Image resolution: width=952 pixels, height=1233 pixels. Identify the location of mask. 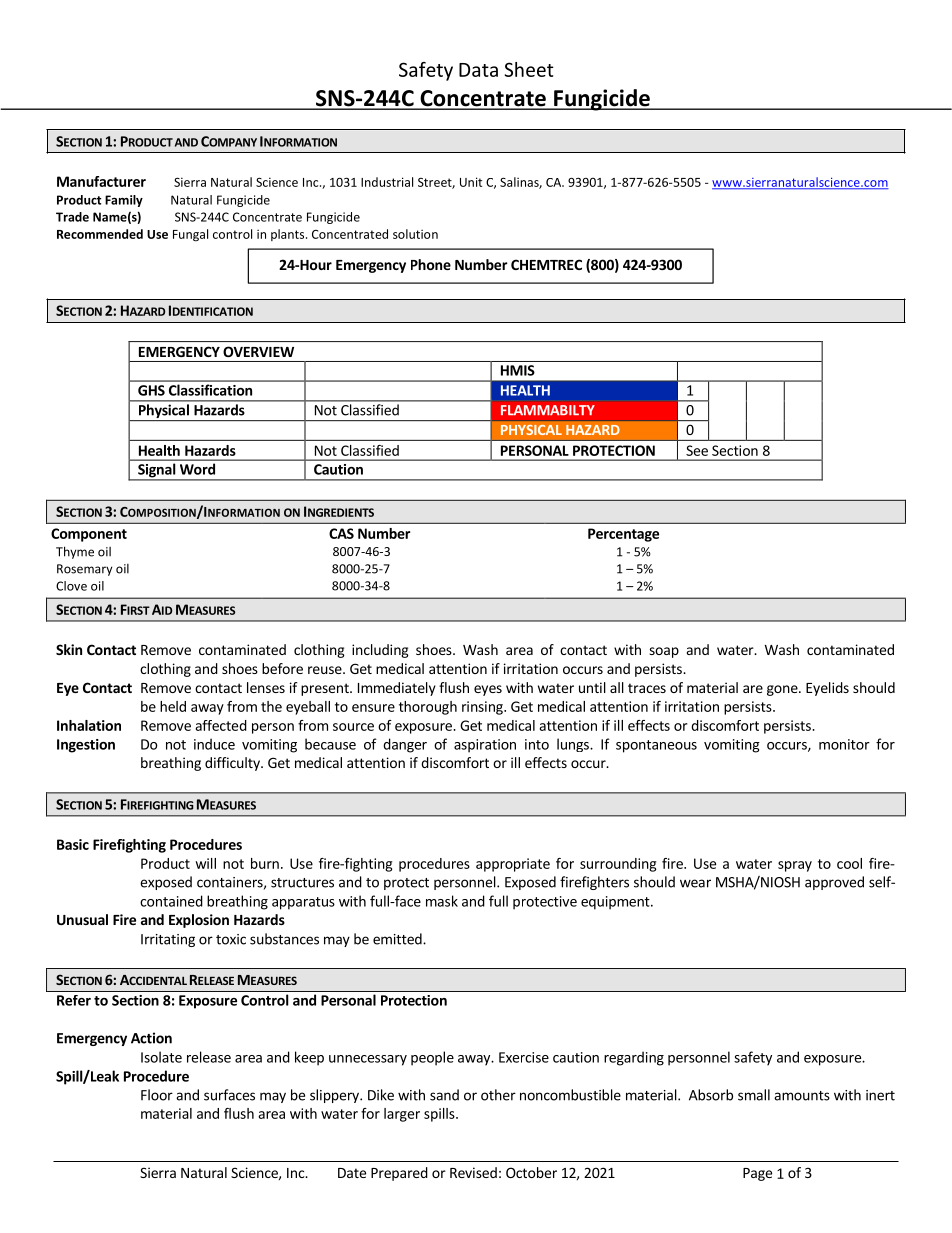
(442, 901).
